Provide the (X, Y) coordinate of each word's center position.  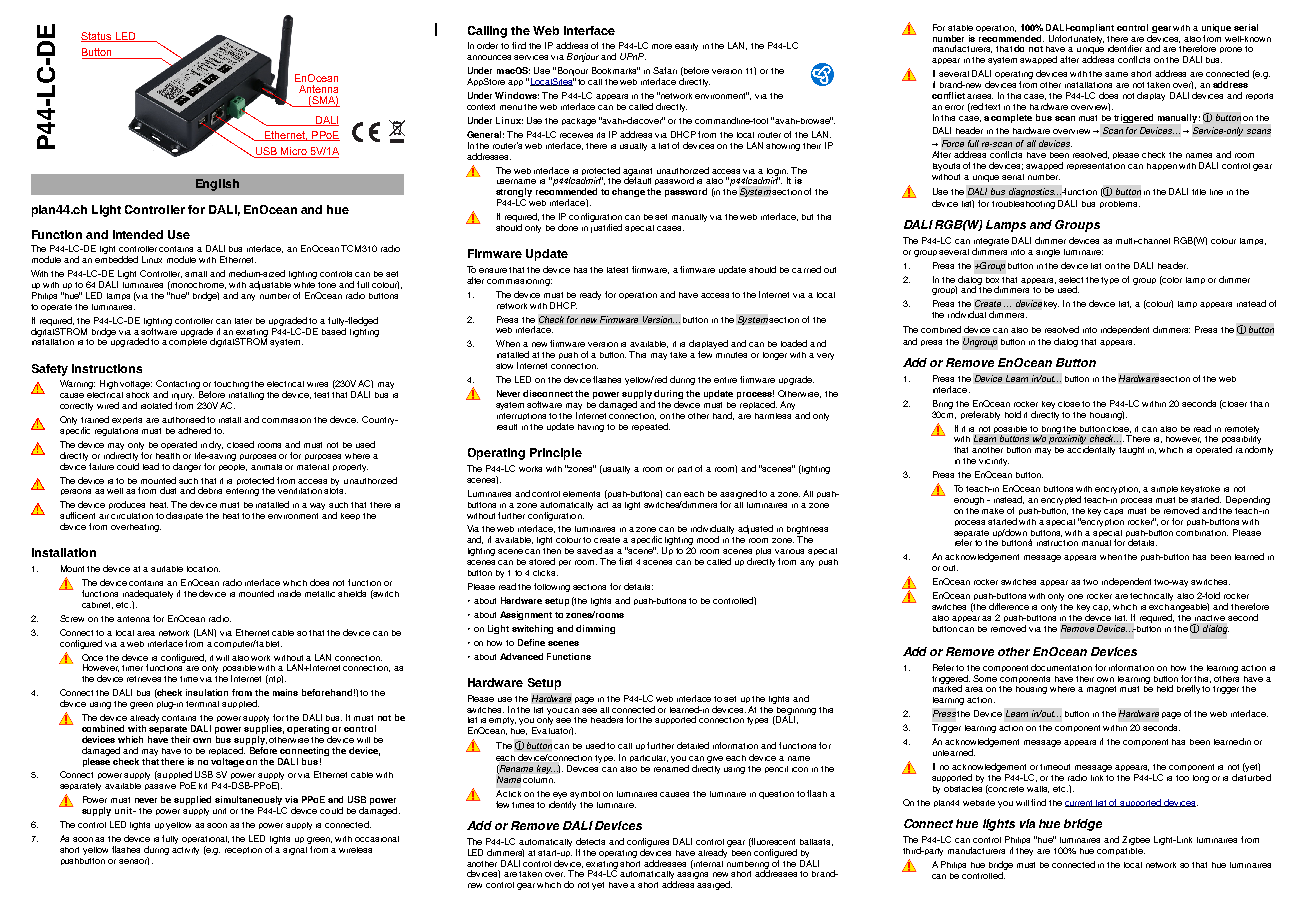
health (168, 456)
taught (1131, 451)
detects (590, 841)
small (196, 274)
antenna (133, 619)
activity (185, 851)
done (568, 227)
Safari (665, 70)
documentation (1061, 667)
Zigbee (1136, 840)
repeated (651, 427)
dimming (595, 629)
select (1071, 280)
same (1116, 74)
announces (489, 57)
